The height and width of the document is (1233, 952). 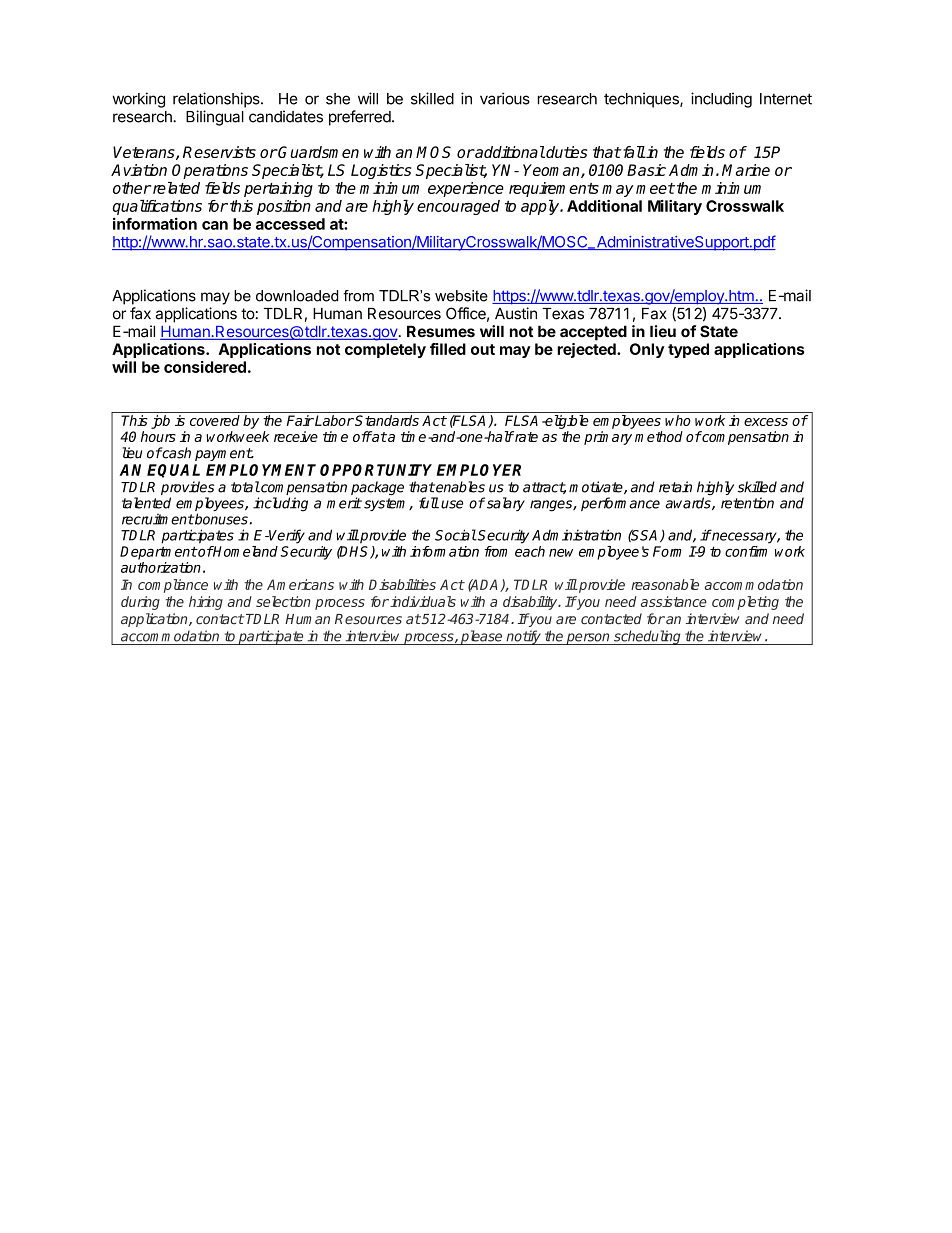 What do you see at coordinates (206, 603) in the document?
I see `hiring` at bounding box center [206, 603].
